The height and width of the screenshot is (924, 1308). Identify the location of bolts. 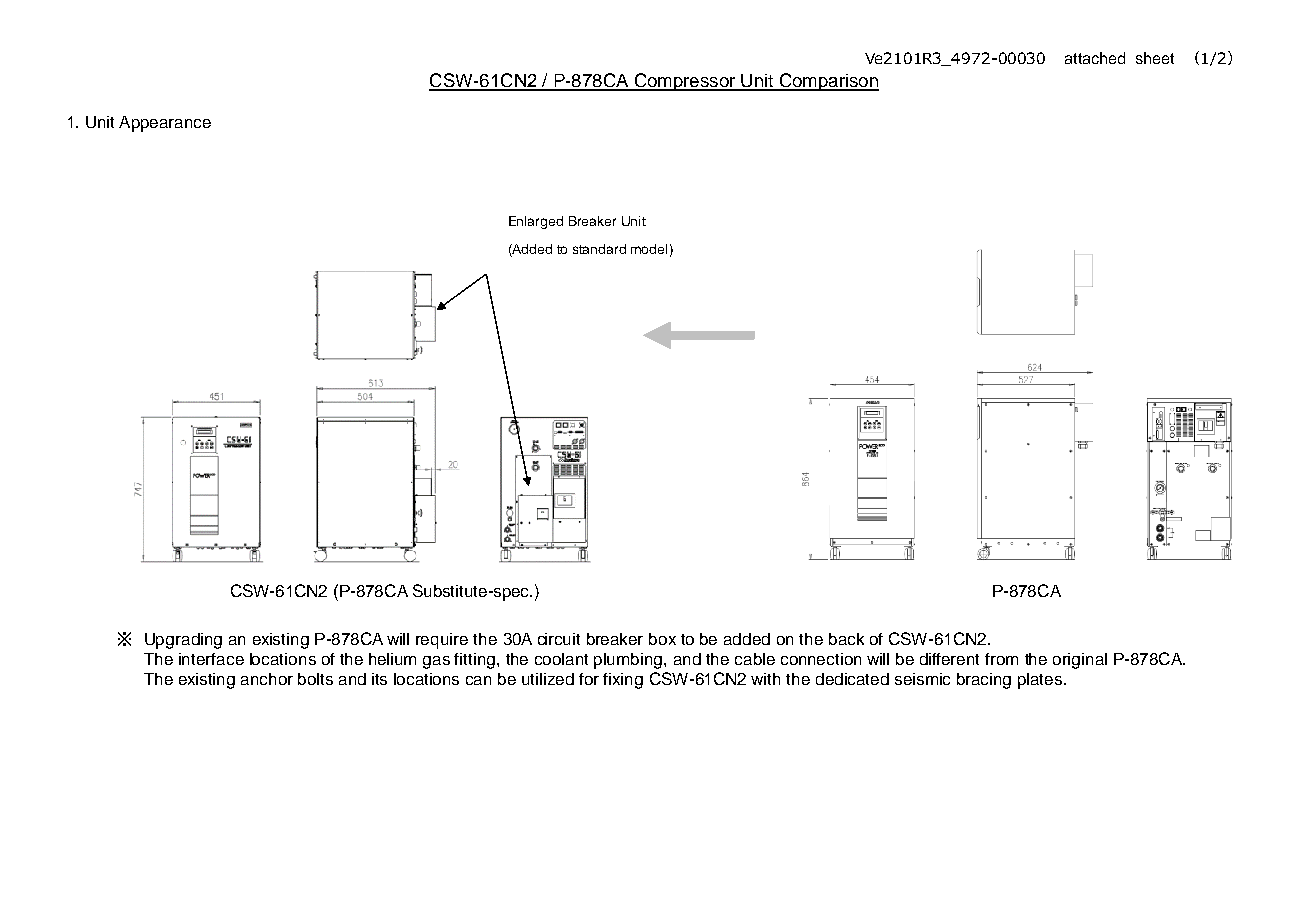
(315, 679).
